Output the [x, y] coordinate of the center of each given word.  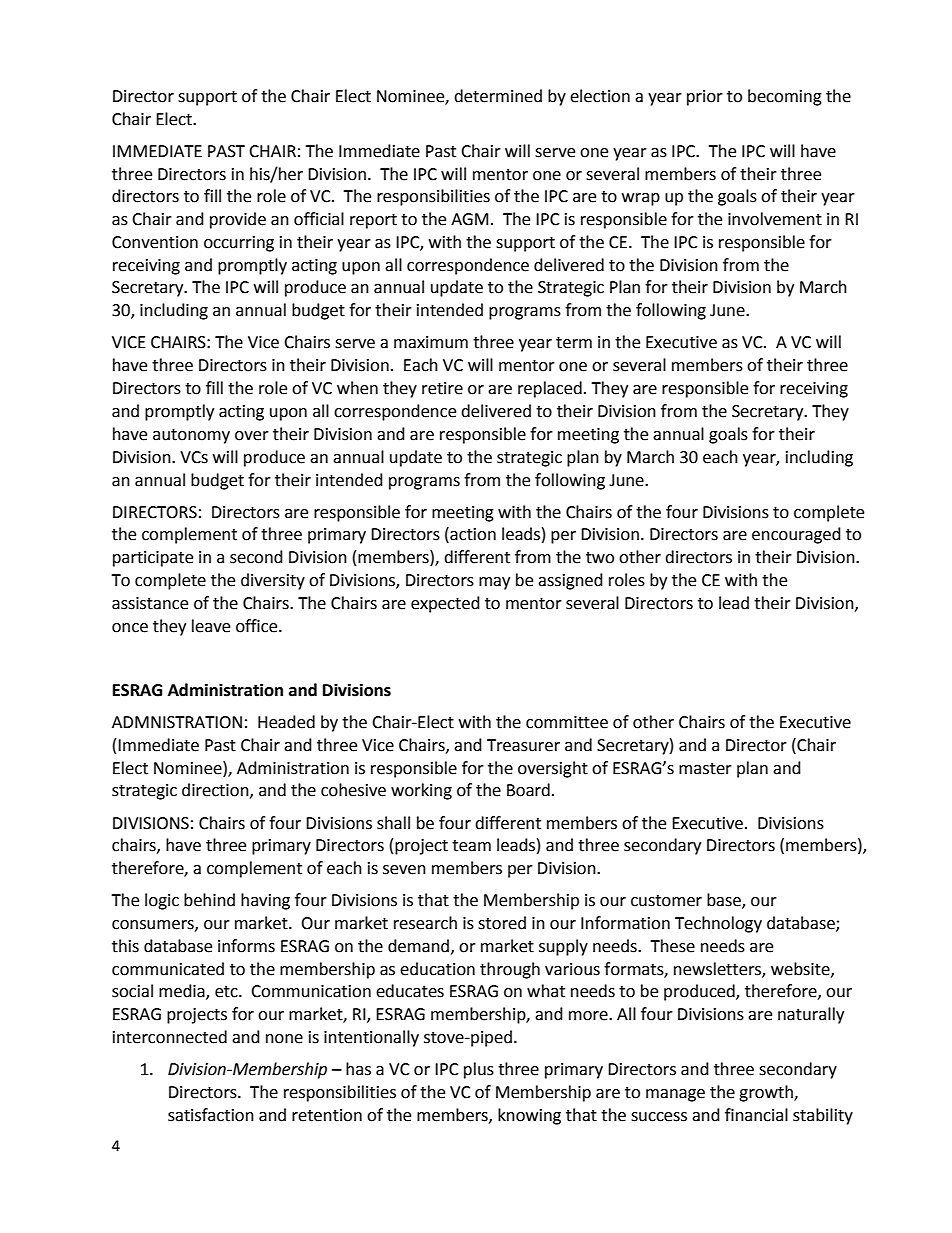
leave [211, 626]
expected [445, 604]
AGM [469, 219]
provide [238, 220]
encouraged [796, 535]
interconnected [170, 1037]
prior [705, 98]
